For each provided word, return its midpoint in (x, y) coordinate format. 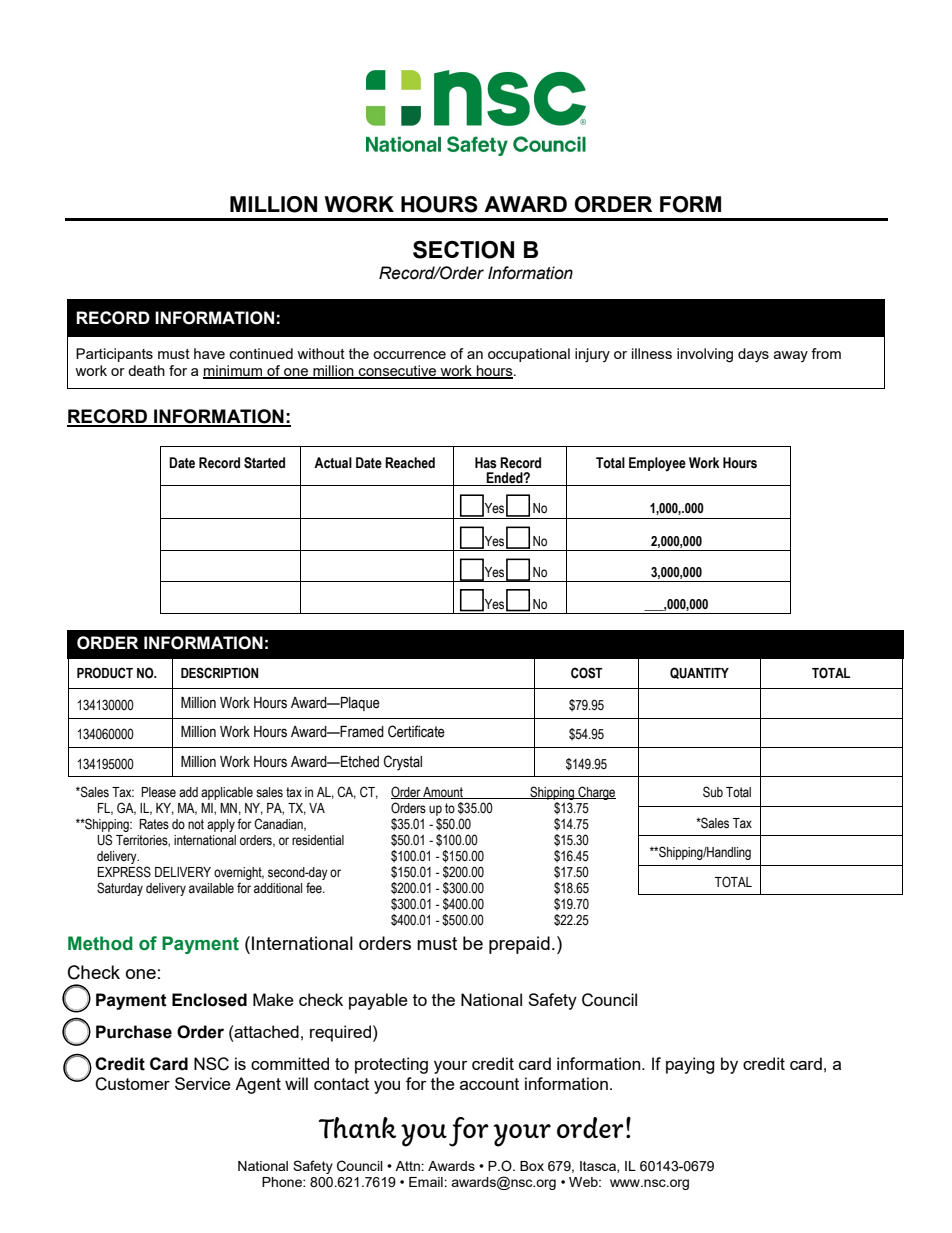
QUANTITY (699, 673)
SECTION (463, 250)
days (753, 355)
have (209, 353)
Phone (283, 1182)
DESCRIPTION (219, 673)
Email (427, 1182)
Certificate (416, 731)
